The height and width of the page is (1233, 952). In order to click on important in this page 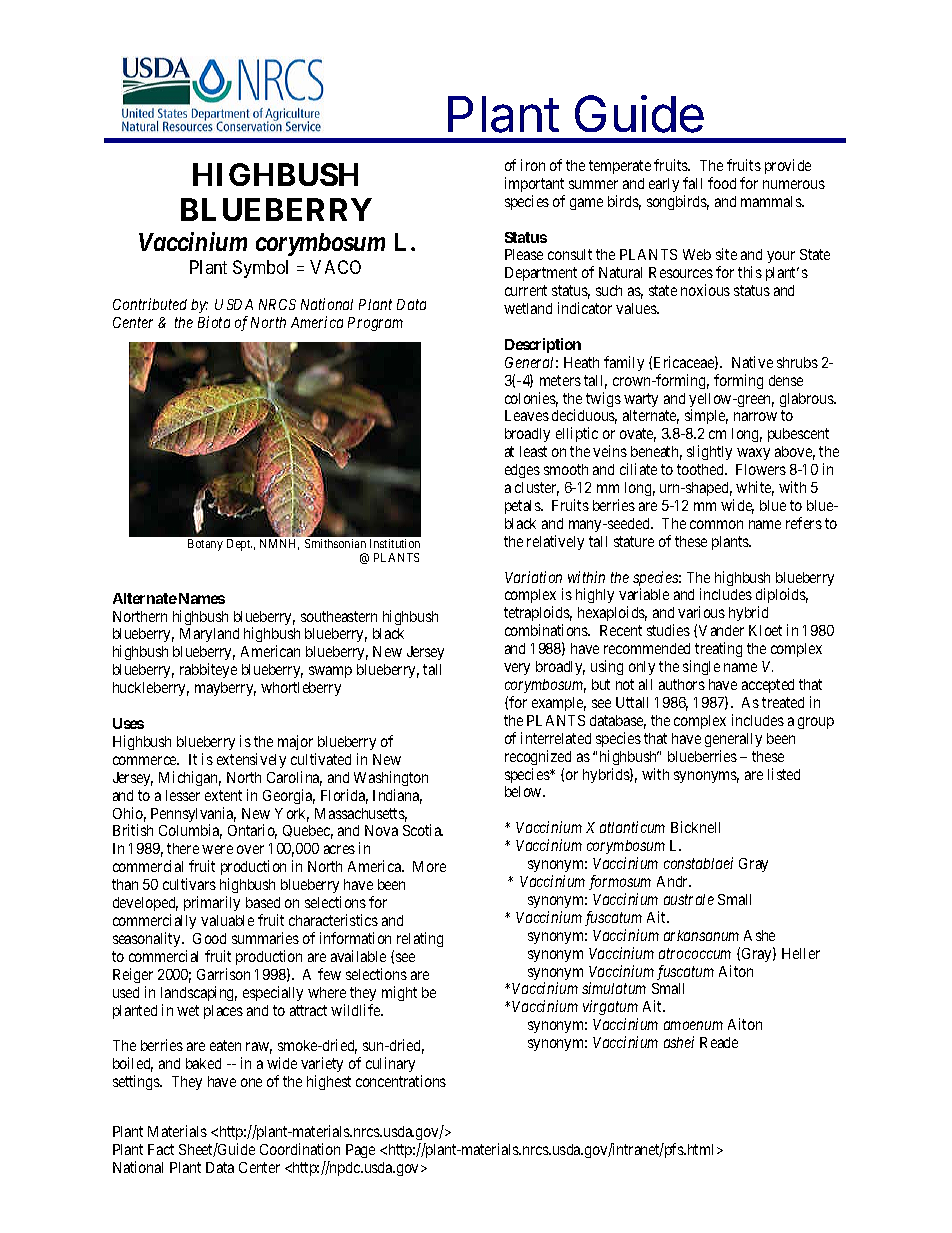, I will do `click(534, 184)`.
